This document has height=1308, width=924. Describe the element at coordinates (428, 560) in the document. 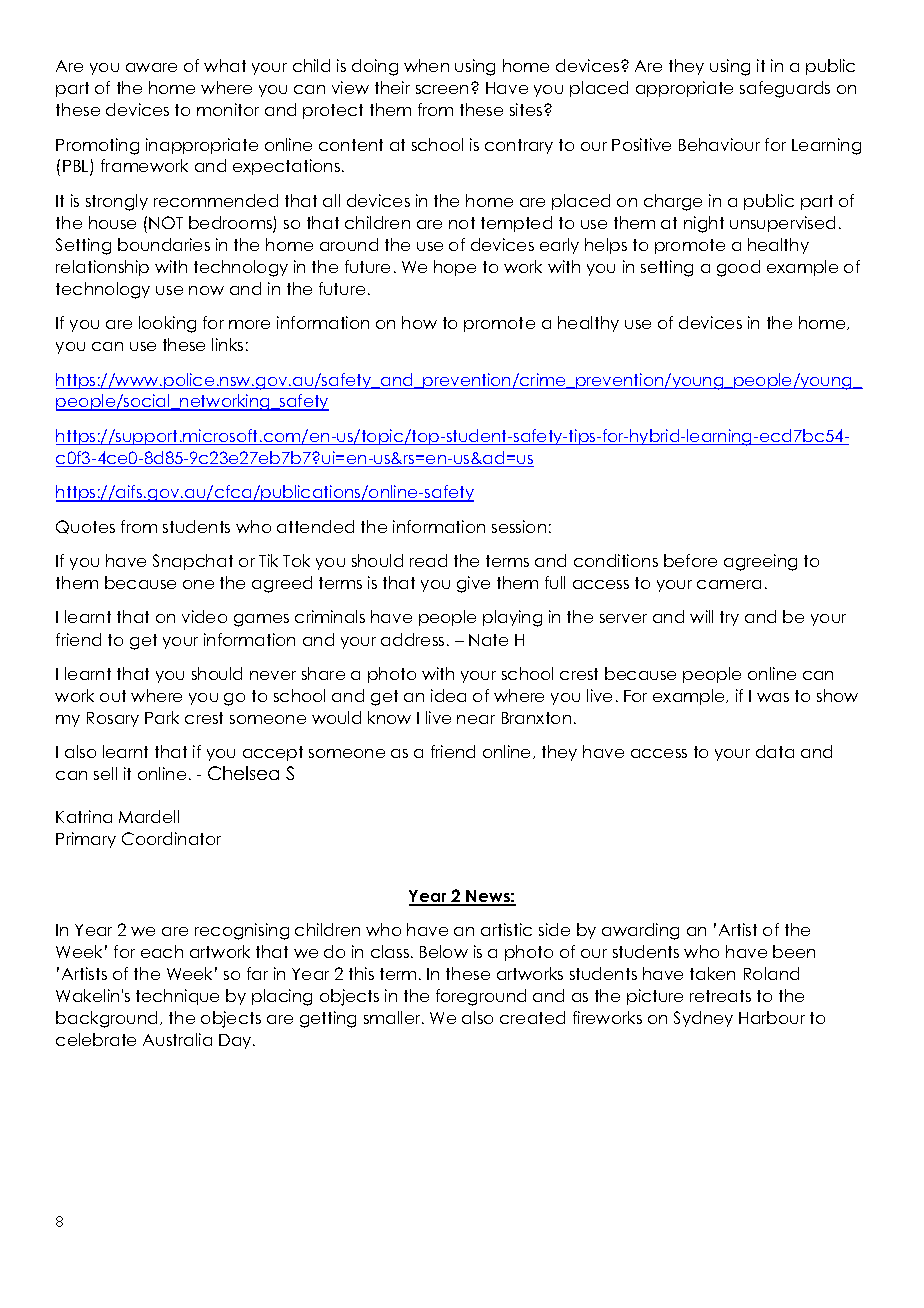

I see `read` at that location.
